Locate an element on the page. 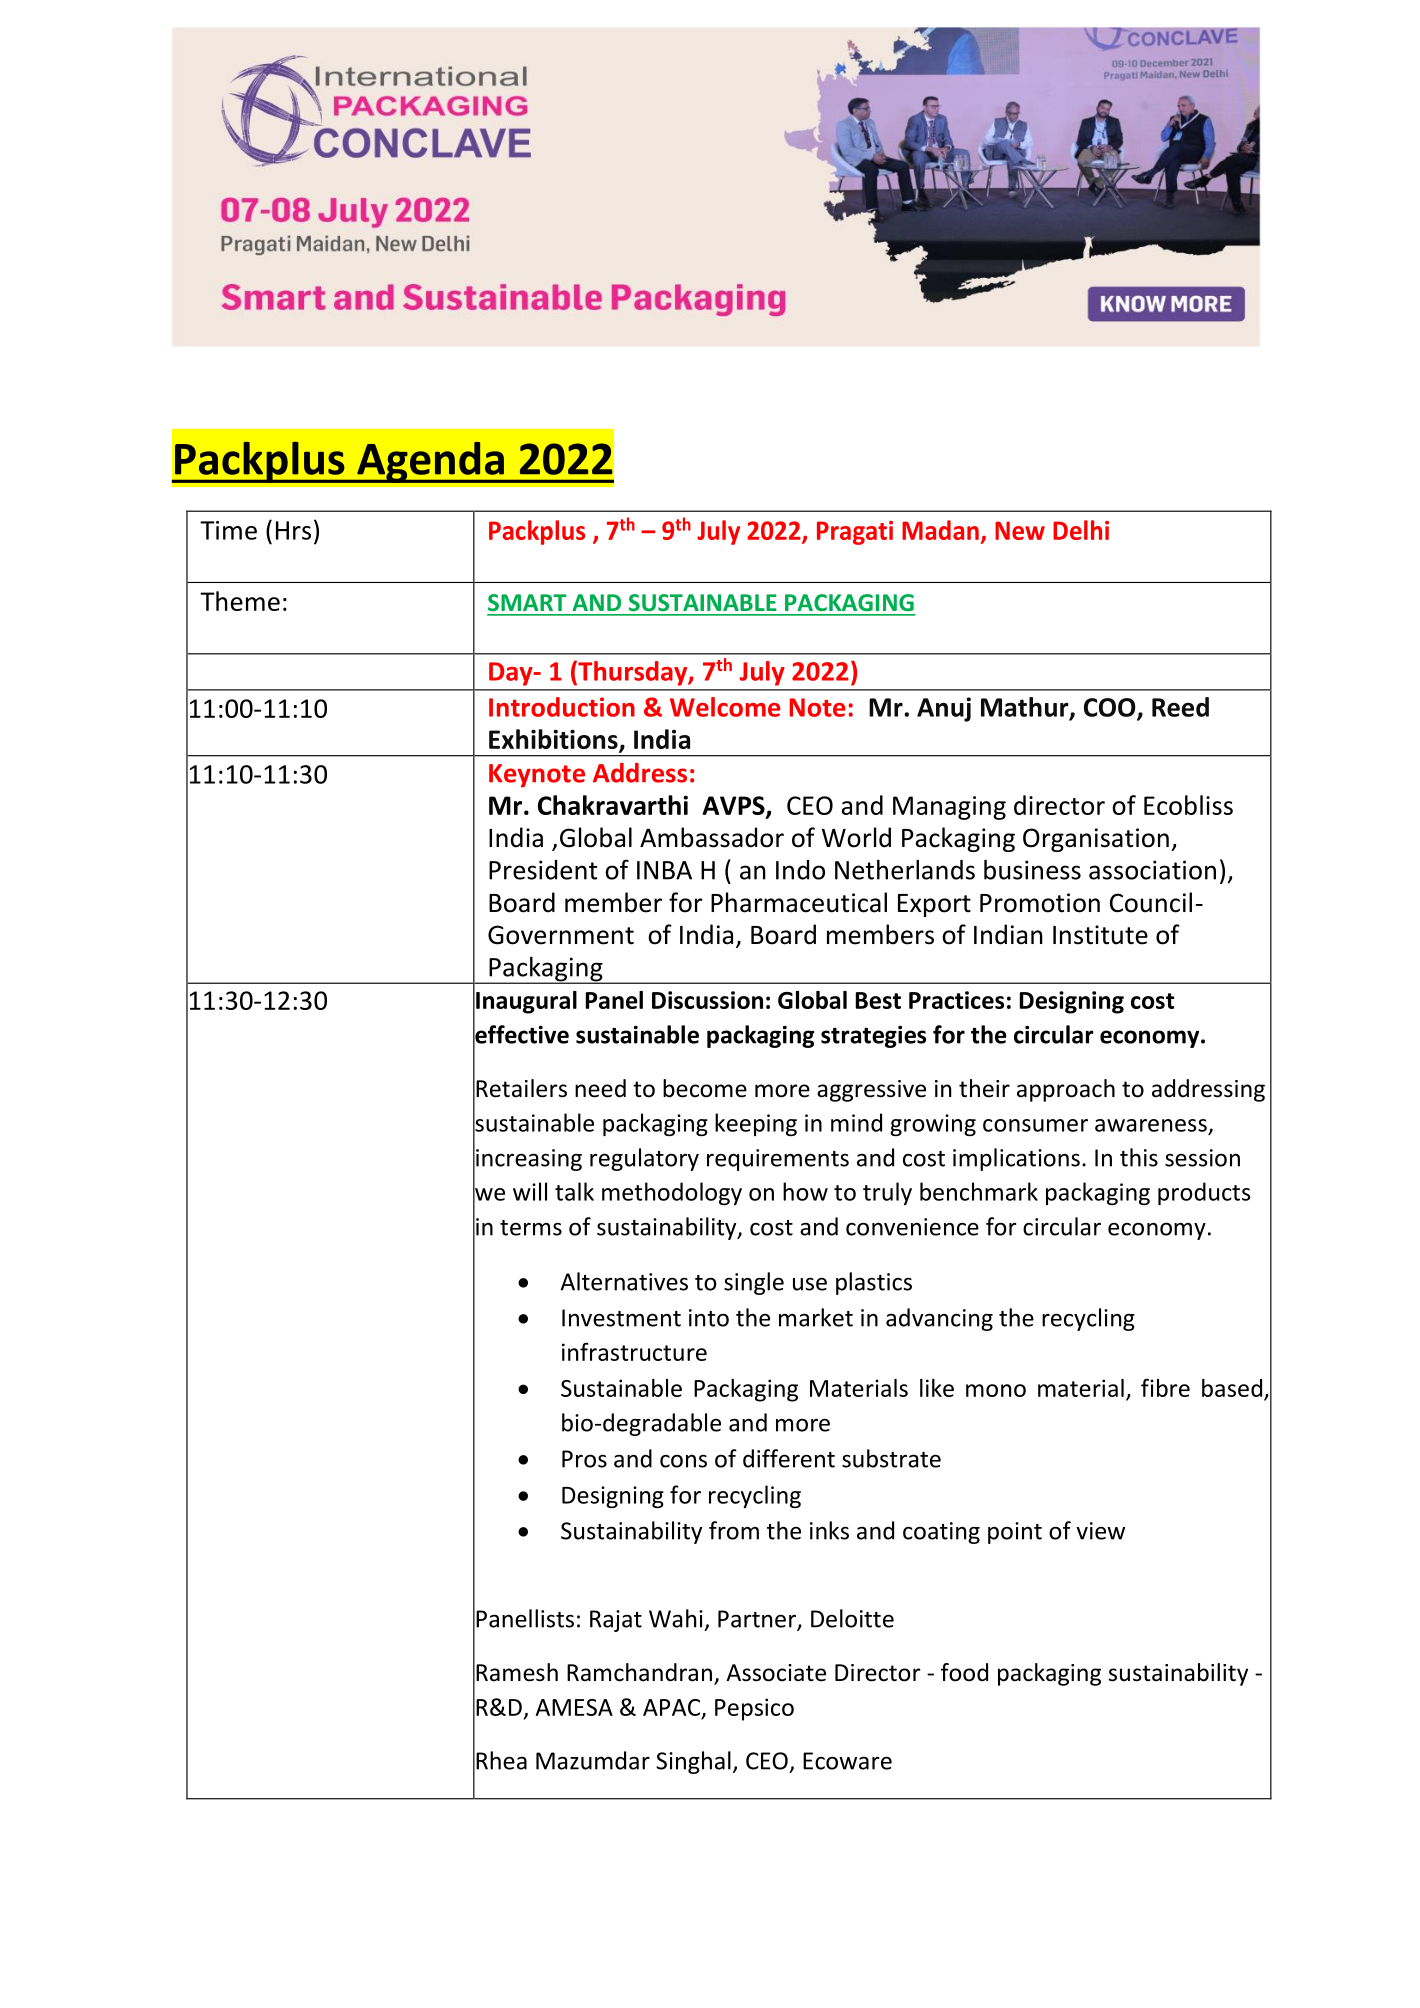  different is located at coordinates (789, 1458).
